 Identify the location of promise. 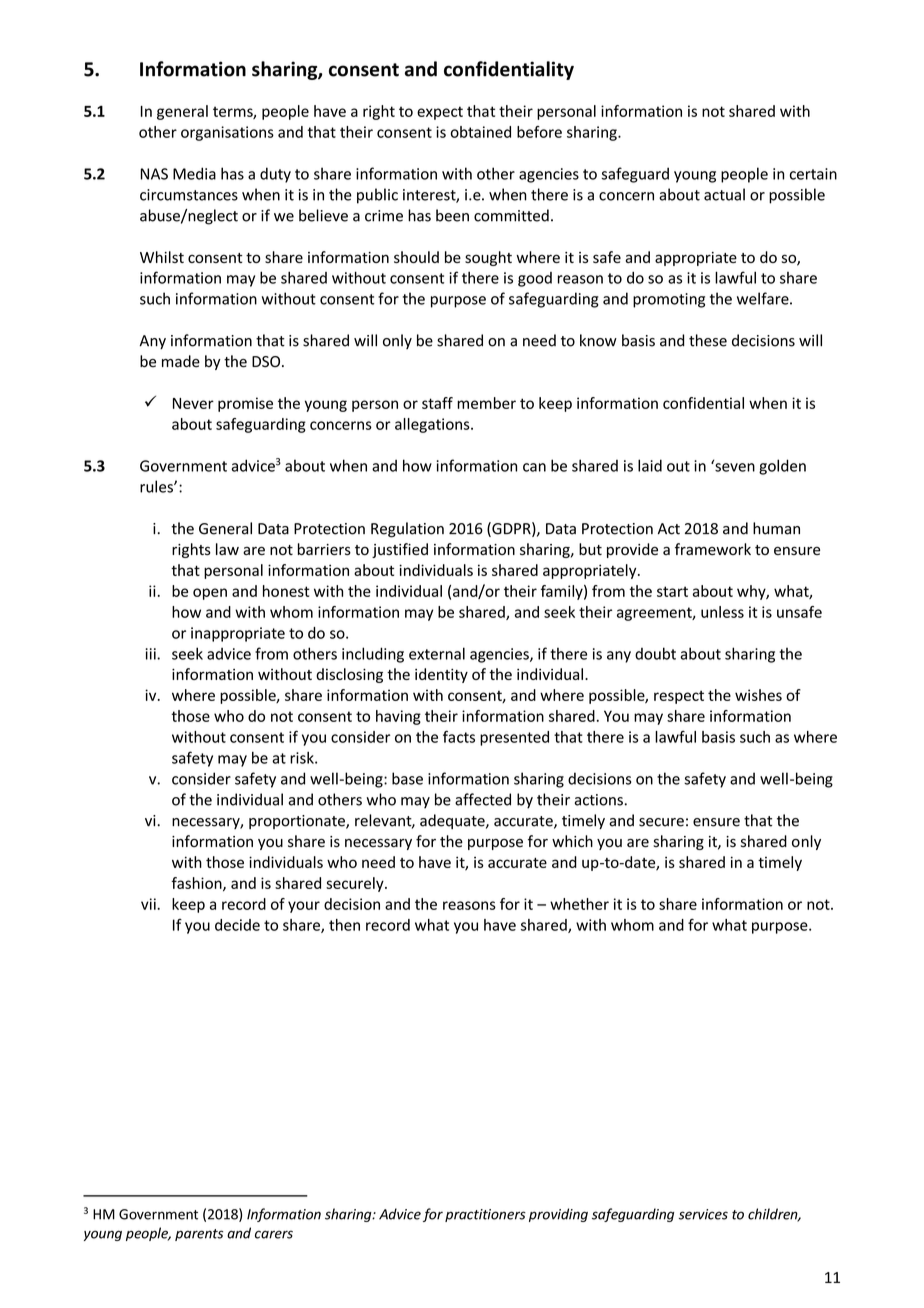
(245, 404).
